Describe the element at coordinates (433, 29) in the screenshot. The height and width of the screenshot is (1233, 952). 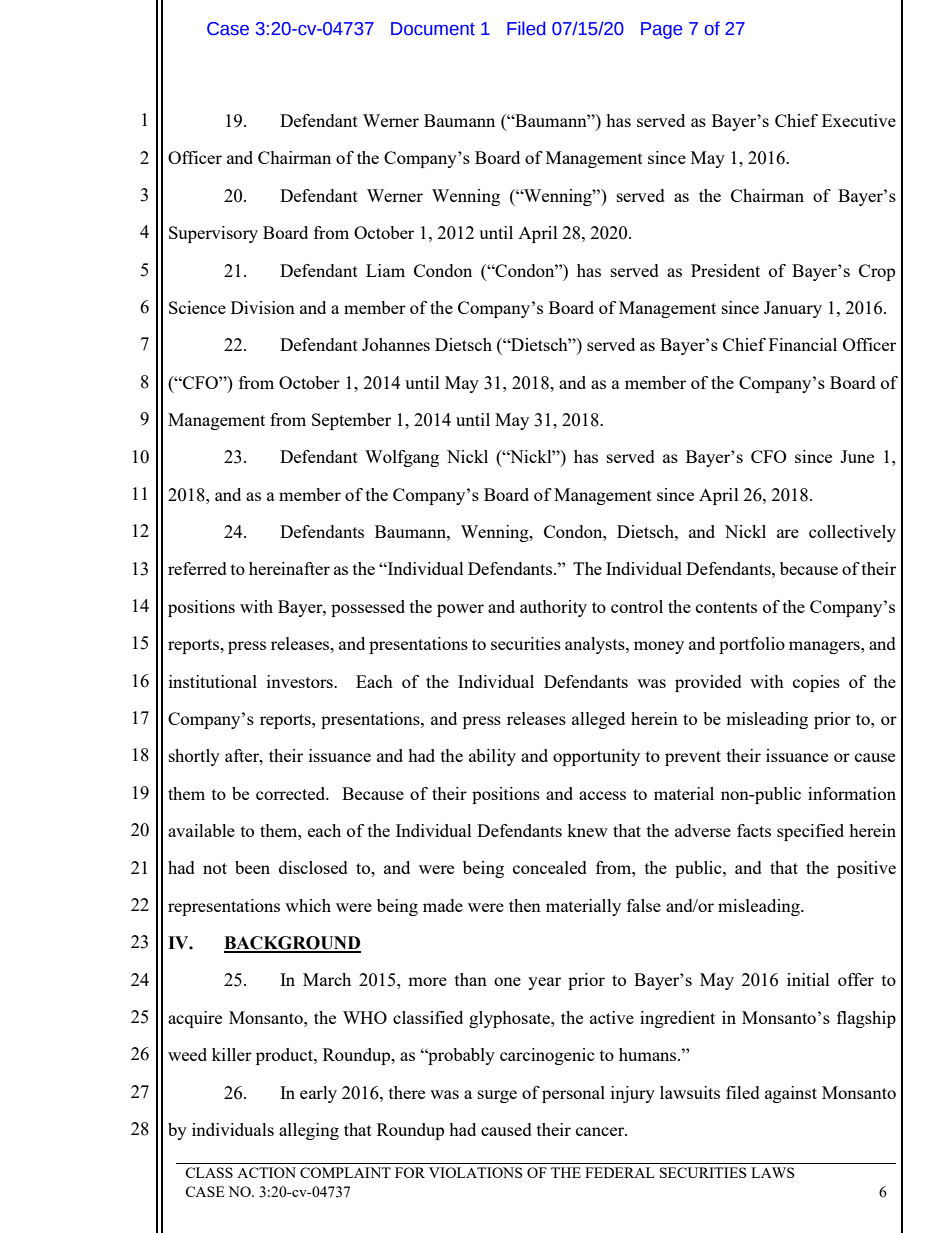
I see `Document` at that location.
